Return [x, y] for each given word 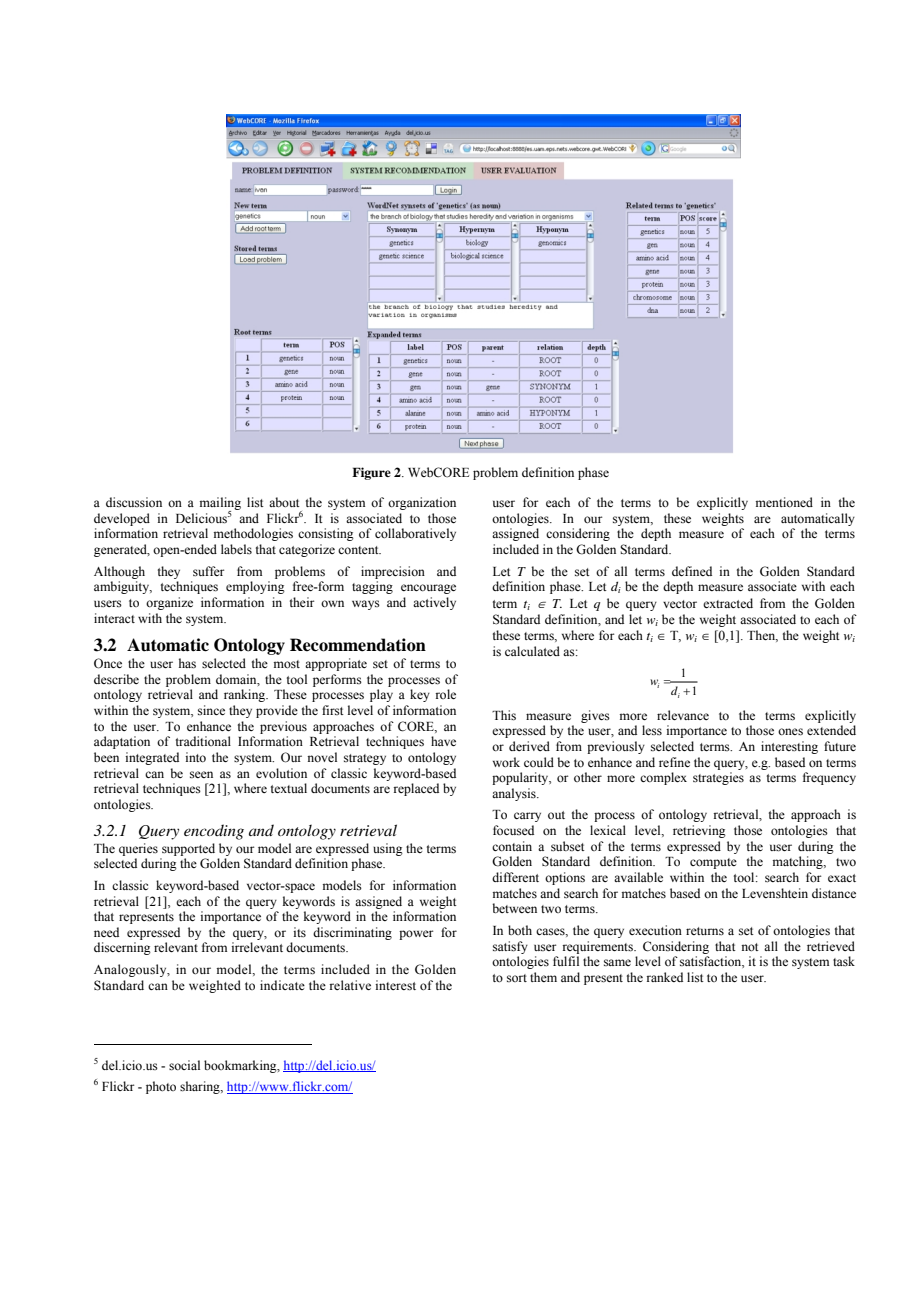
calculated [532, 651]
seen [201, 774]
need [106, 932]
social [184, 1065]
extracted [728, 603]
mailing [220, 504]
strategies [718, 778]
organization [422, 503]
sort [517, 978]
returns [705, 931]
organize [169, 603]
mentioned [784, 502]
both [520, 930]
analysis [515, 794]
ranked [664, 977]
